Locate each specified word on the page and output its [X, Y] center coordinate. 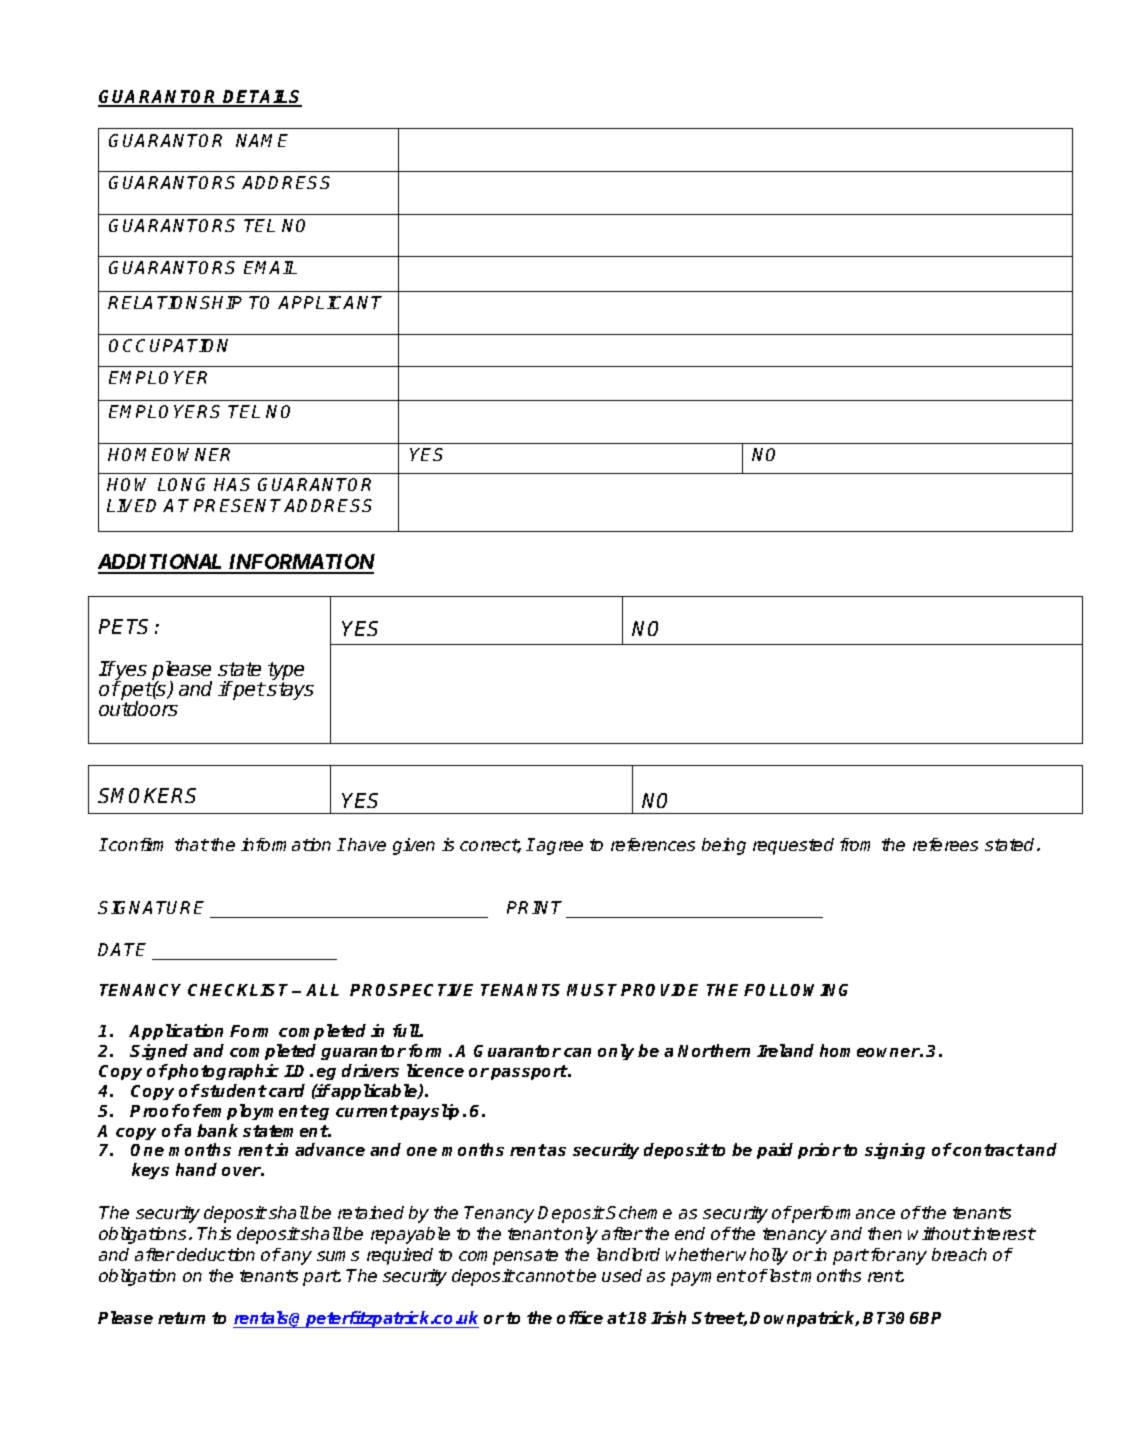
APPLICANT [330, 302]
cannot [544, 1276]
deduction [216, 1254]
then [885, 1233]
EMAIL [270, 267]
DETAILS [262, 98]
